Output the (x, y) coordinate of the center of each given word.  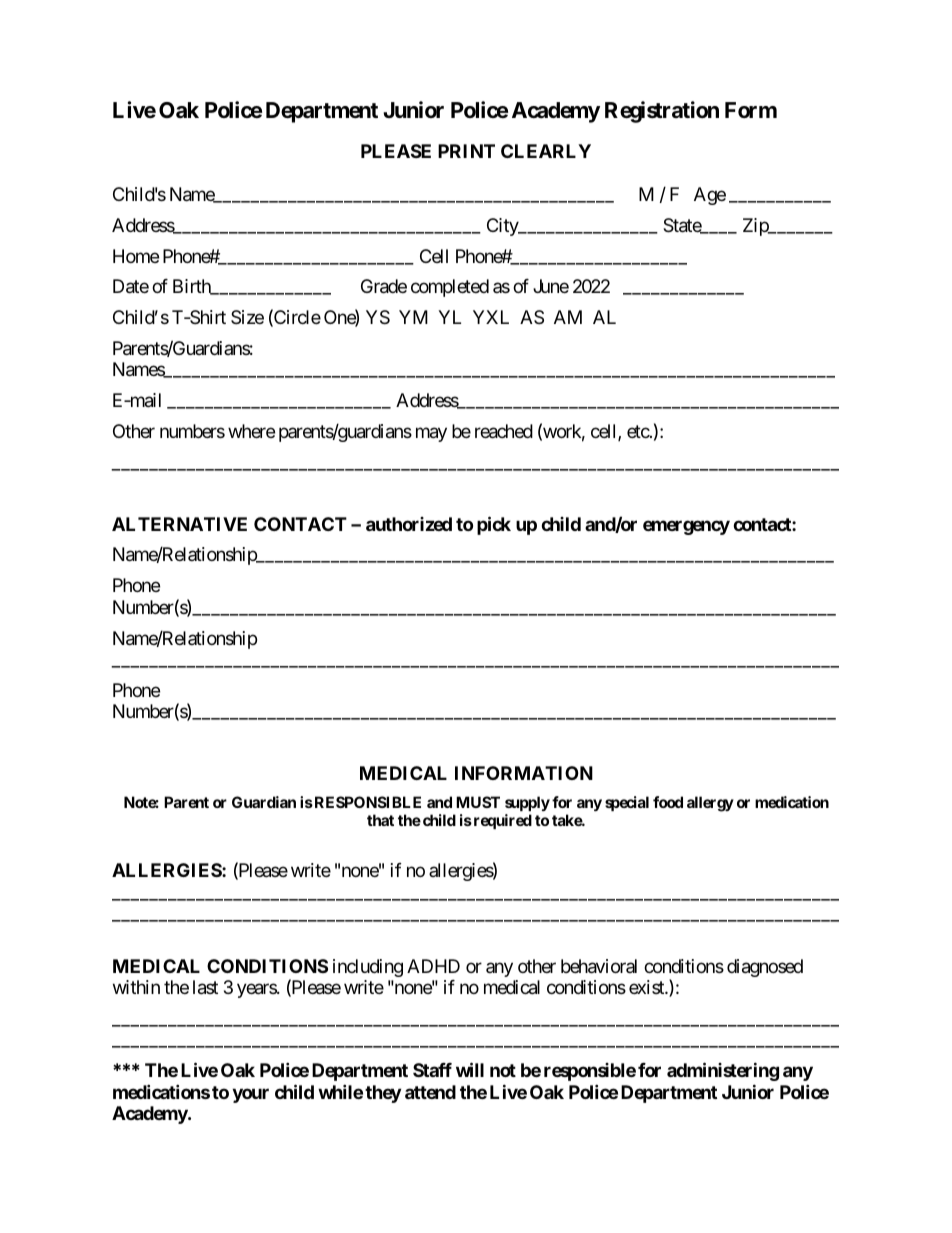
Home (136, 256)
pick (494, 525)
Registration (662, 112)
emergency (686, 527)
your (250, 1095)
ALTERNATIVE (179, 524)
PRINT (466, 151)
